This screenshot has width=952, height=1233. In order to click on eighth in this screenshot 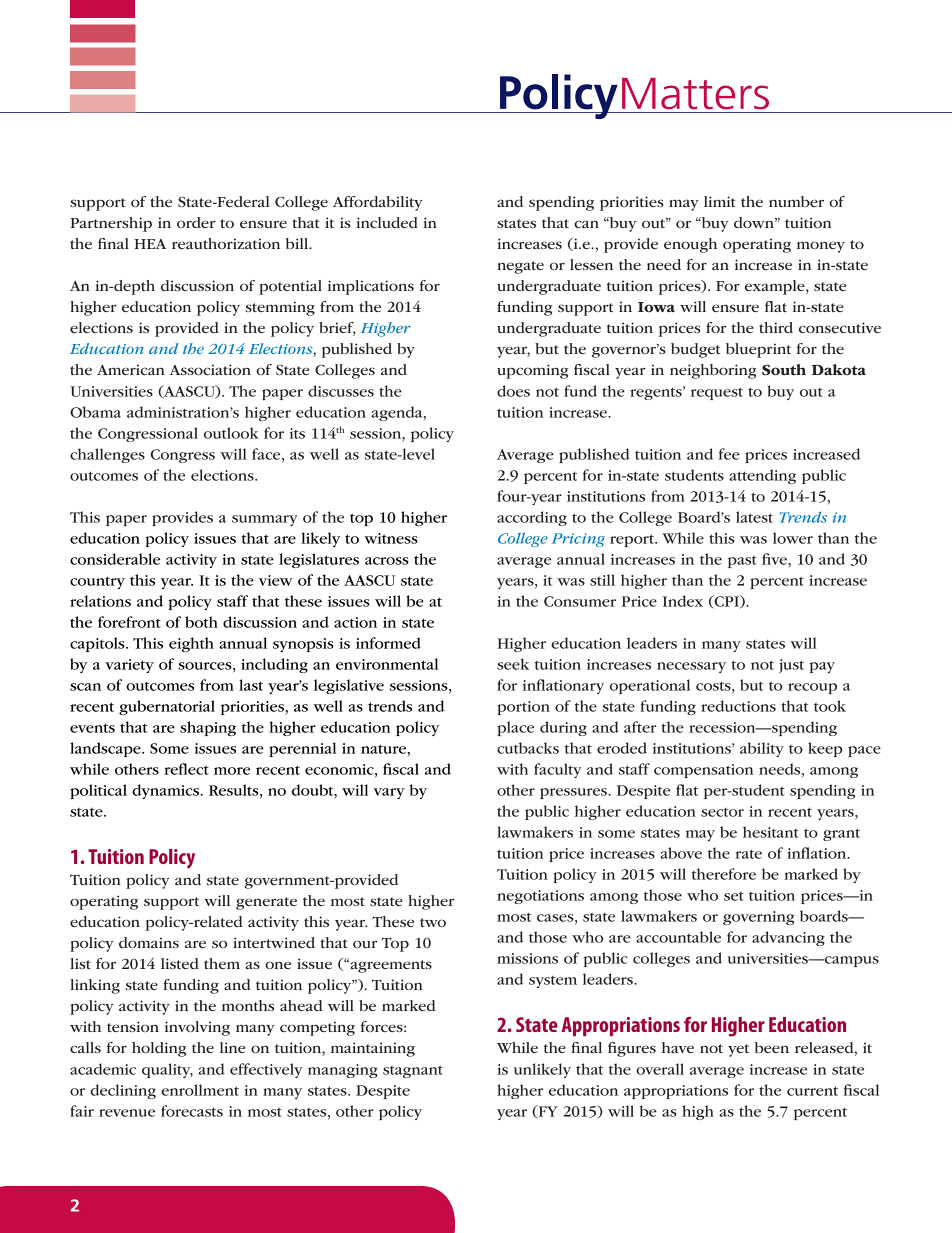, I will do `click(191, 644)`.
